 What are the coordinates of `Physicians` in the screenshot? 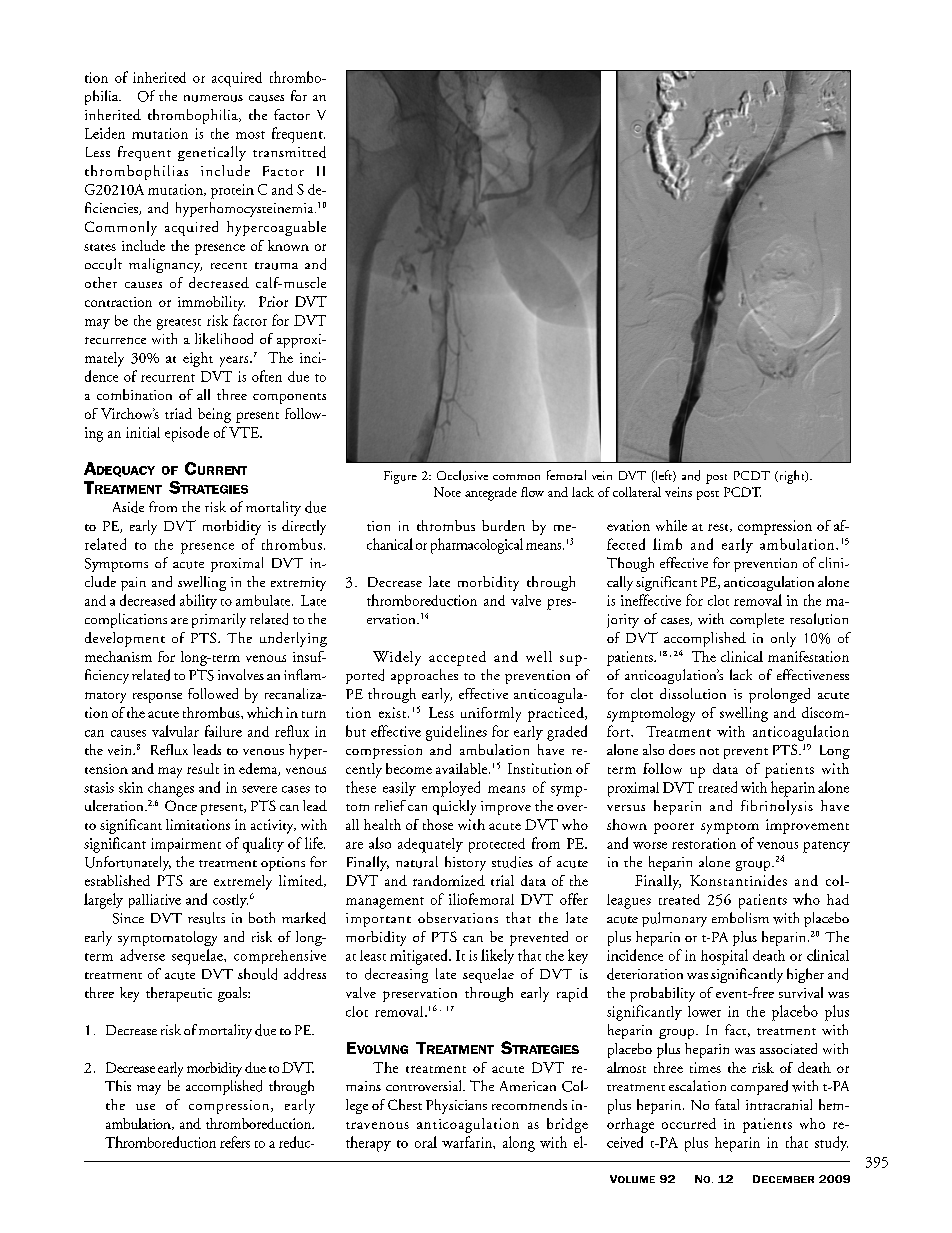 It's located at (456, 1106).
